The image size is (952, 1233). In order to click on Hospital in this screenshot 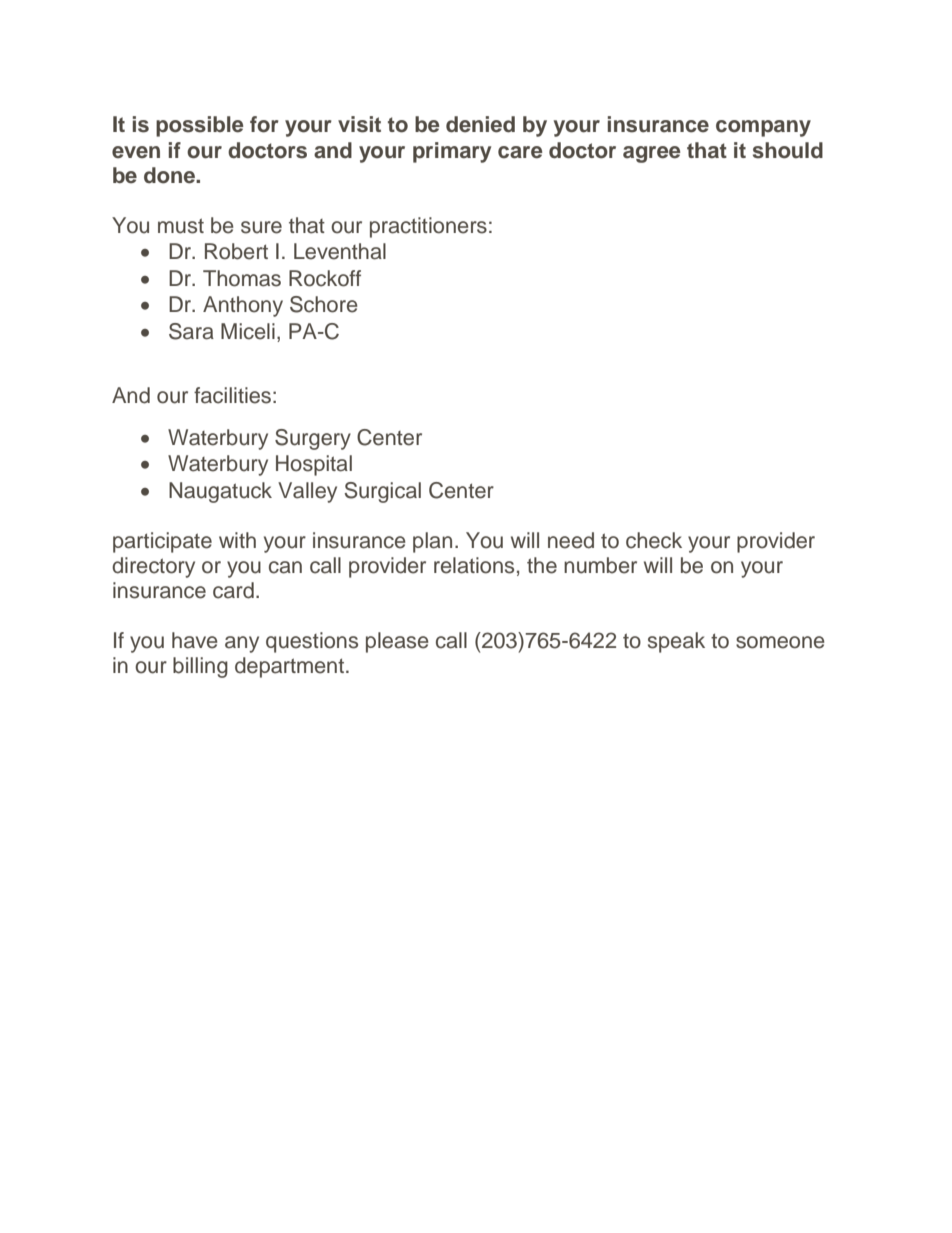, I will do `click(314, 465)`.
